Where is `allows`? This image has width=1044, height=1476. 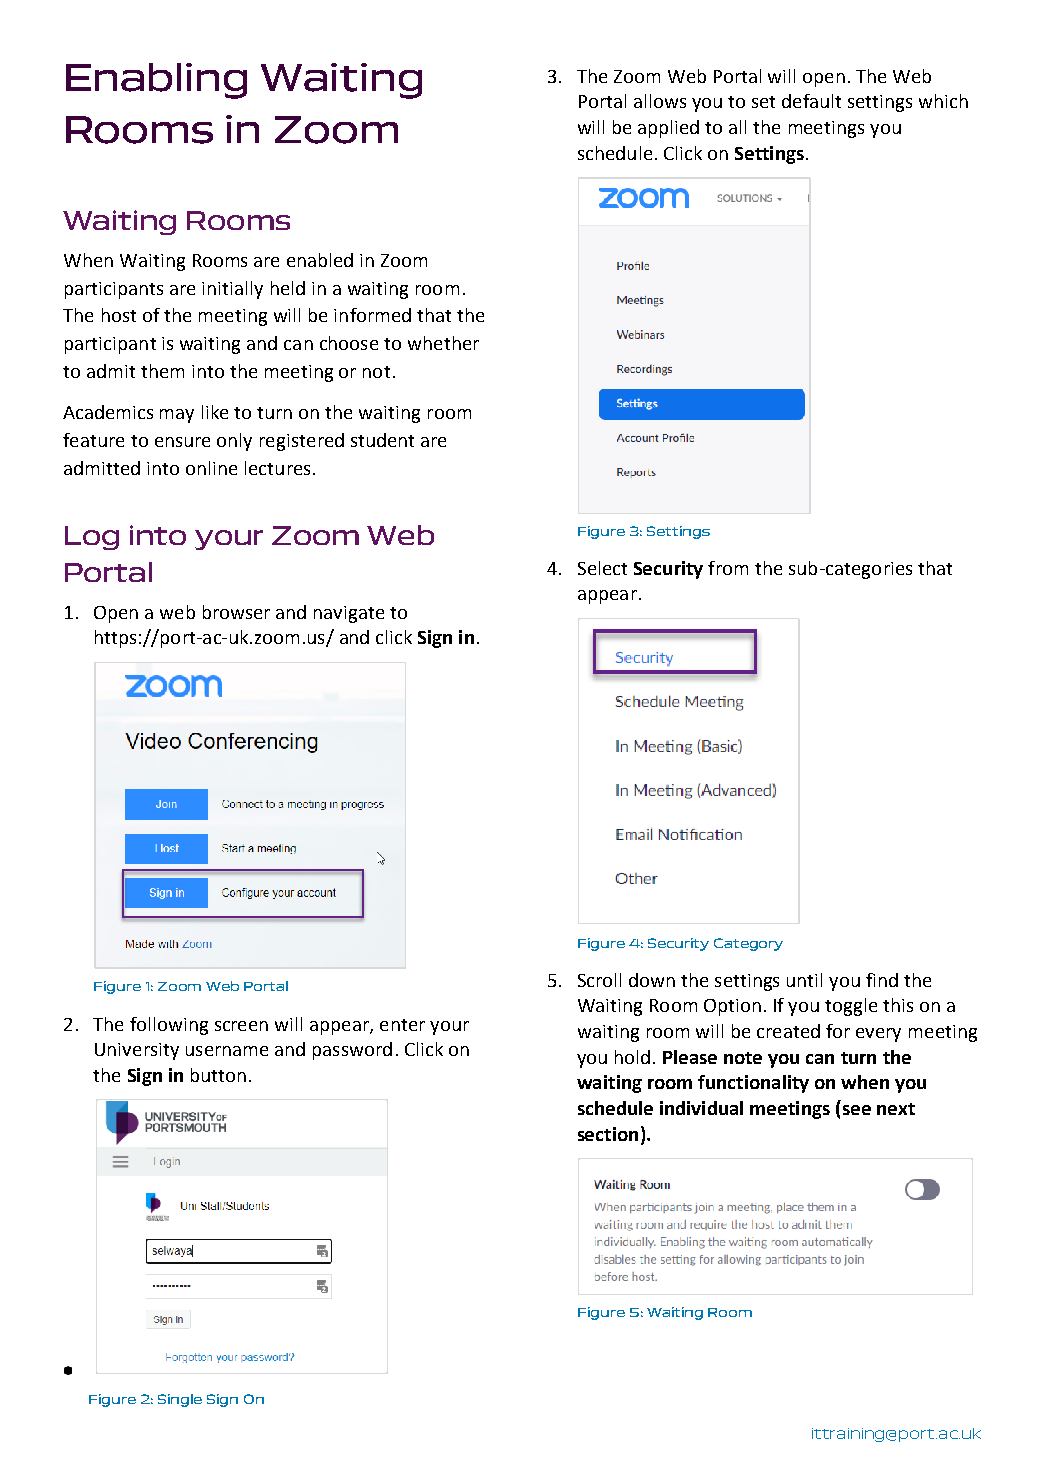
allows is located at coordinates (660, 101).
